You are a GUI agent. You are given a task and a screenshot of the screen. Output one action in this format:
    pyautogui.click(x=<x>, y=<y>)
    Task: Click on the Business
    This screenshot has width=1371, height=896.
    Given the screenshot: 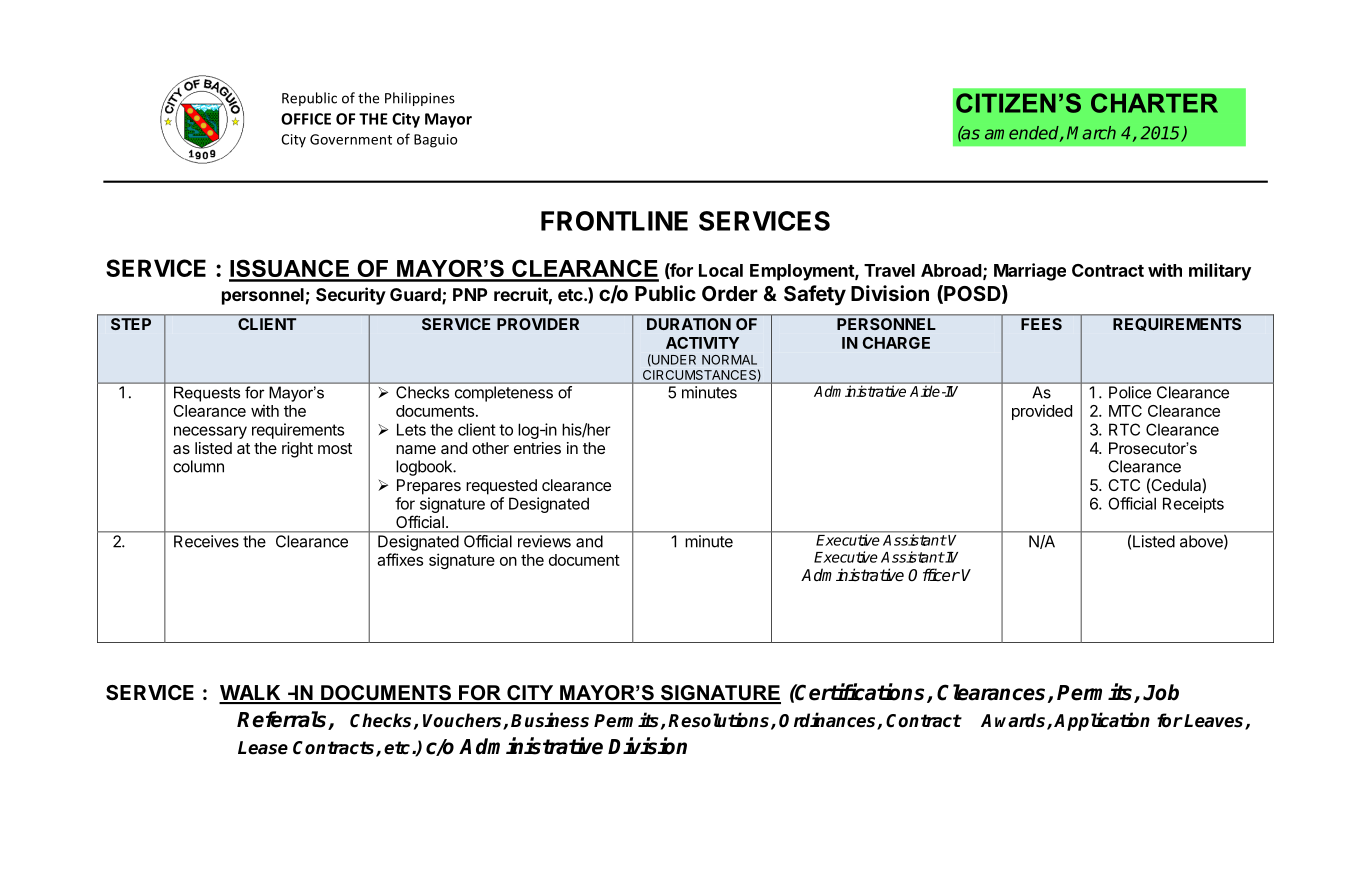 What is the action you would take?
    pyautogui.click(x=550, y=720)
